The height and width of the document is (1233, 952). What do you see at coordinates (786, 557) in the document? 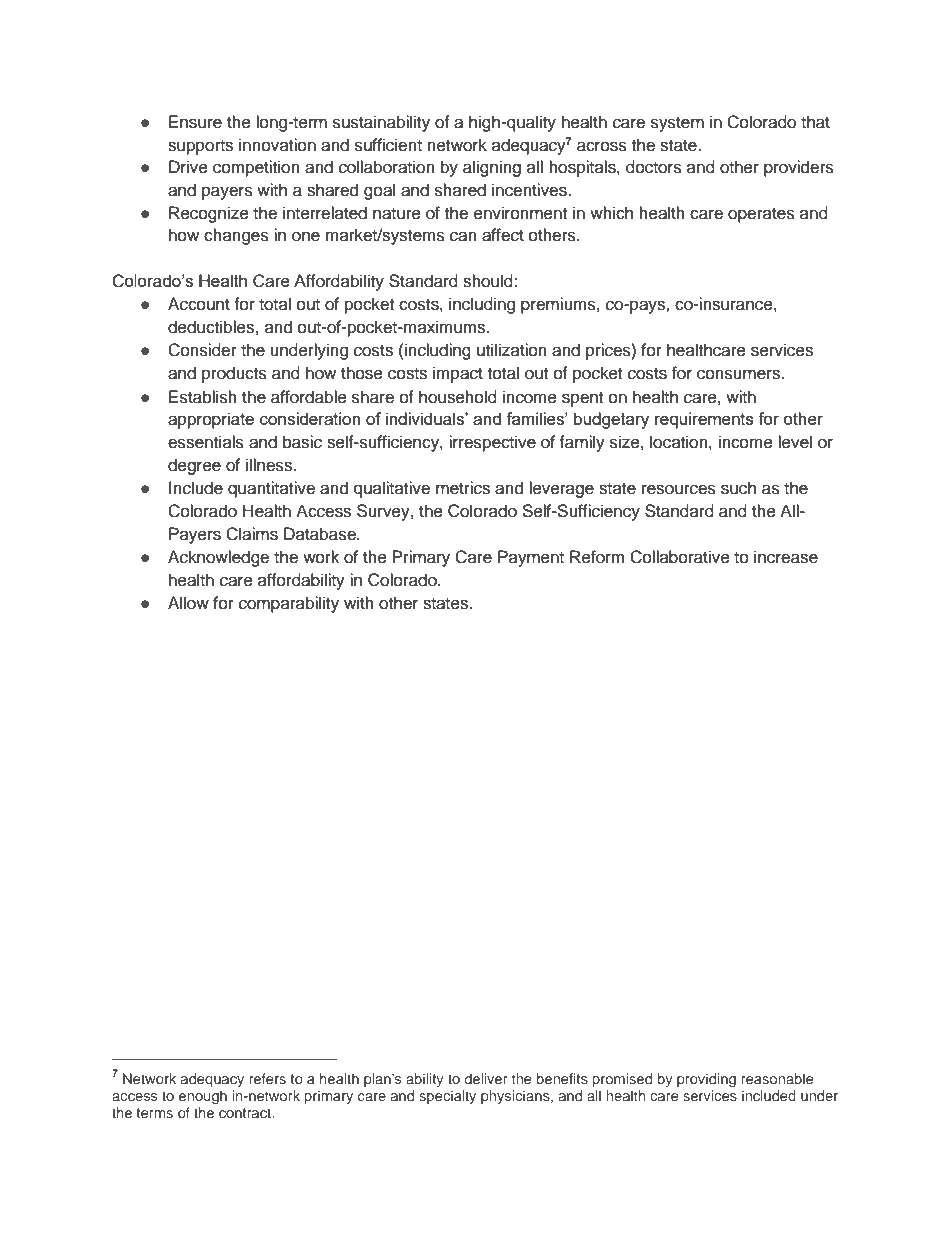
I see `increase` at bounding box center [786, 557].
